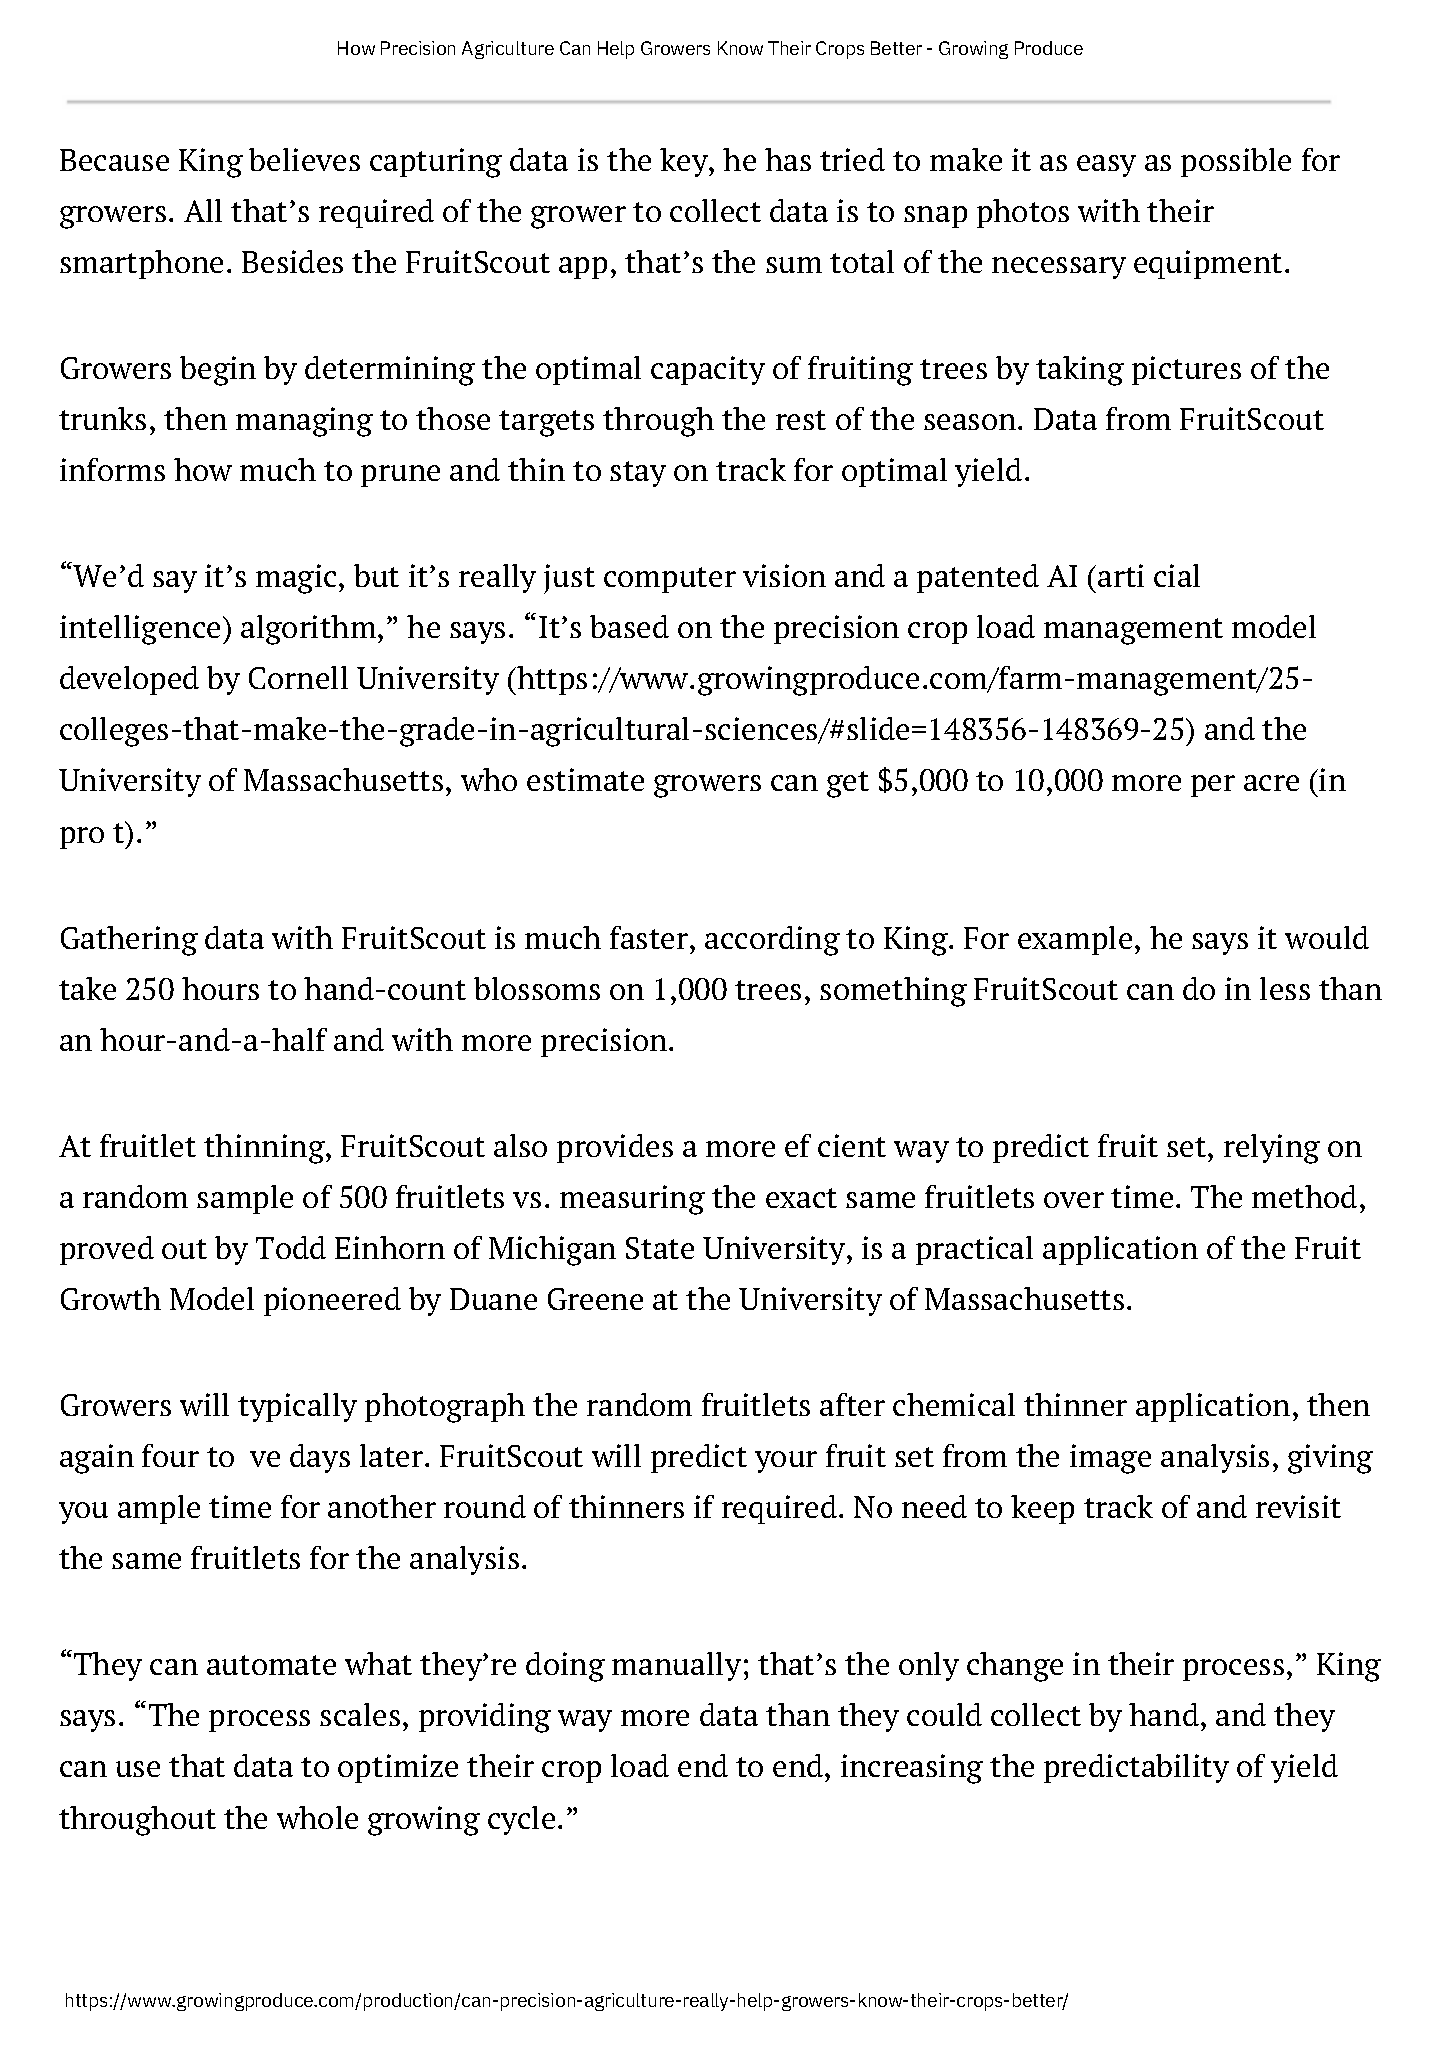 The image size is (1448, 2048). I want to click on magic, so click(296, 579).
